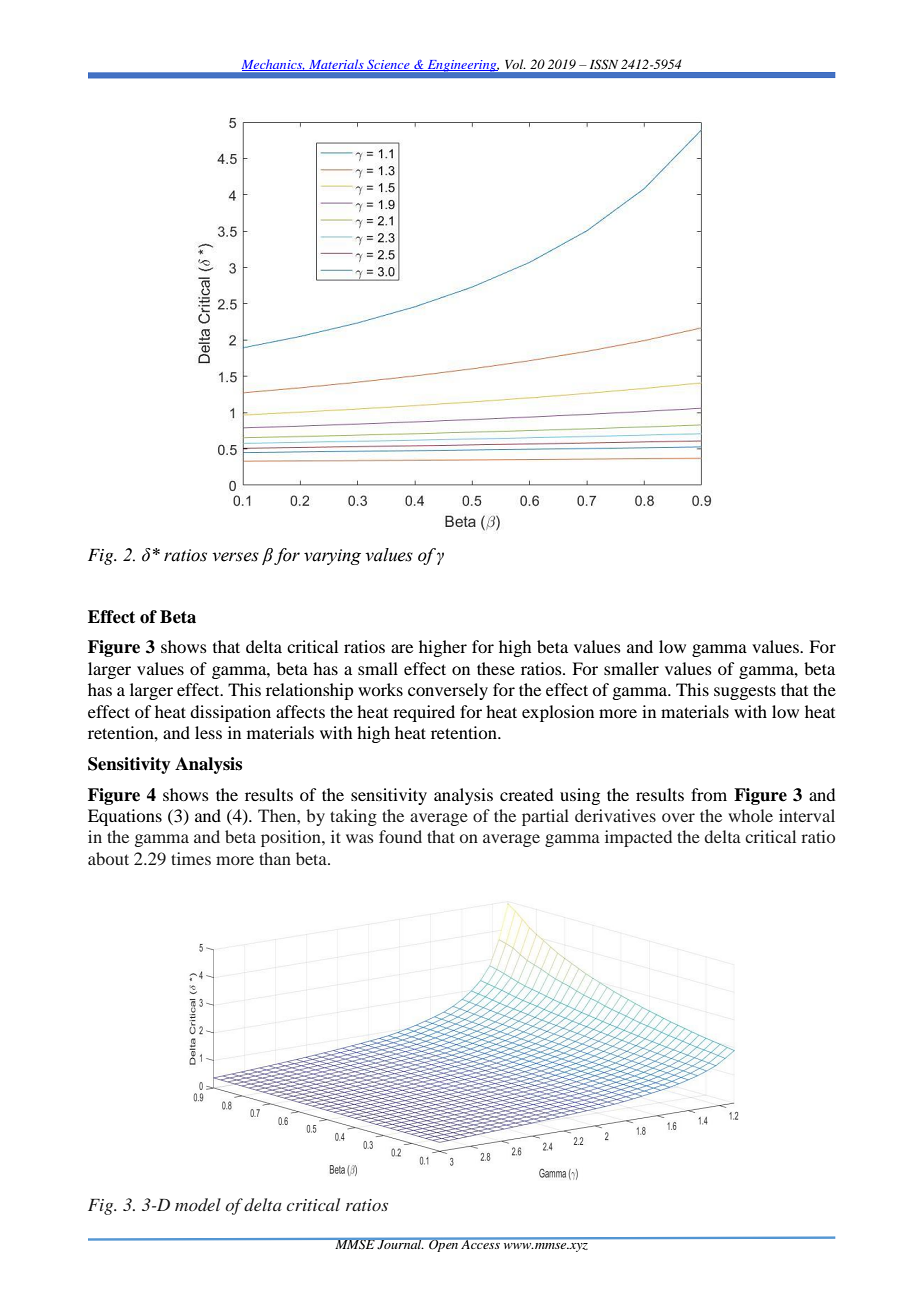 This document has width=924, height=1308. I want to click on dissipation, so click(230, 713).
